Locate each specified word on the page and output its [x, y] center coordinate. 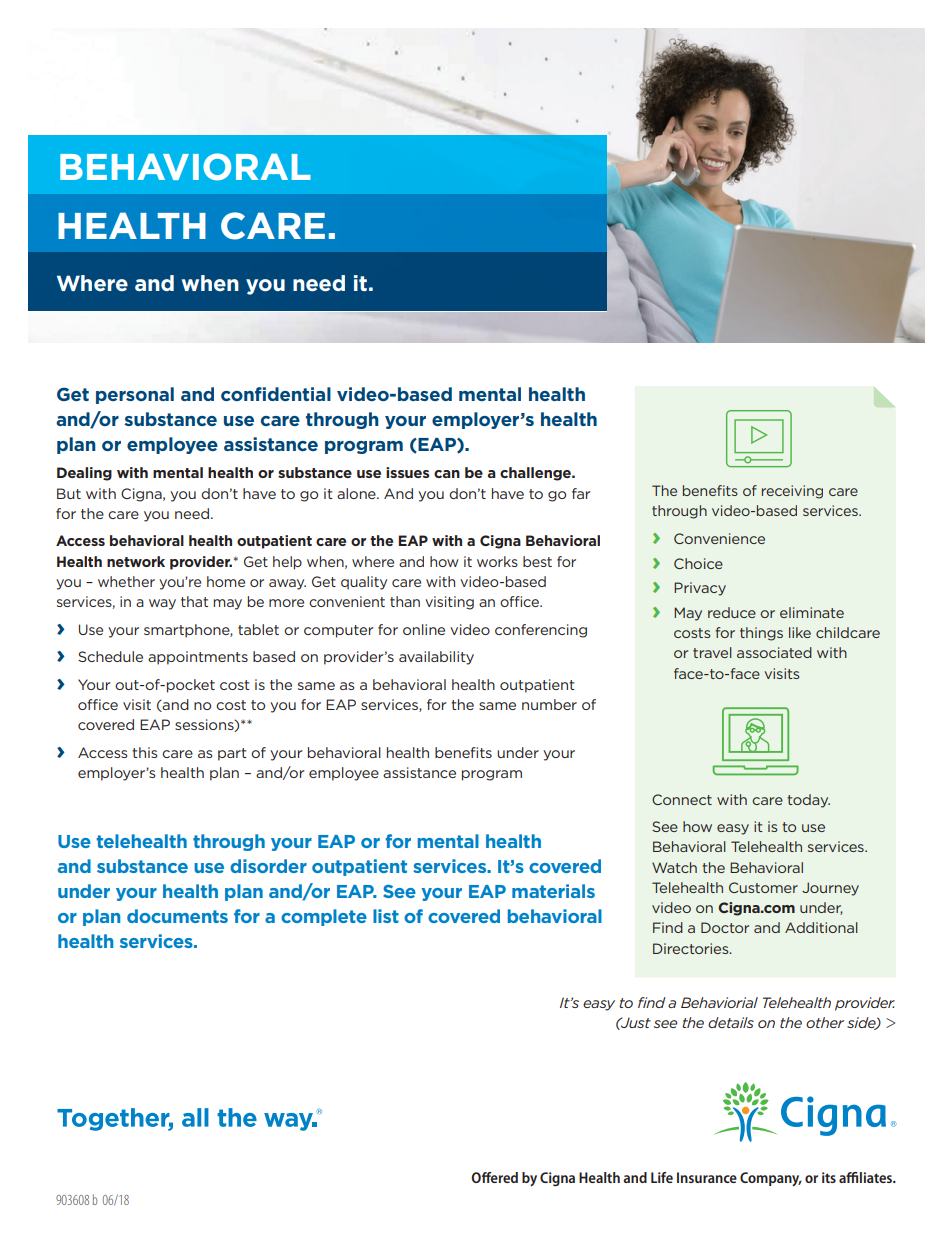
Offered [494, 1177]
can [447, 474]
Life [662, 1177]
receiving [792, 492]
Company [771, 1179]
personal [135, 395]
